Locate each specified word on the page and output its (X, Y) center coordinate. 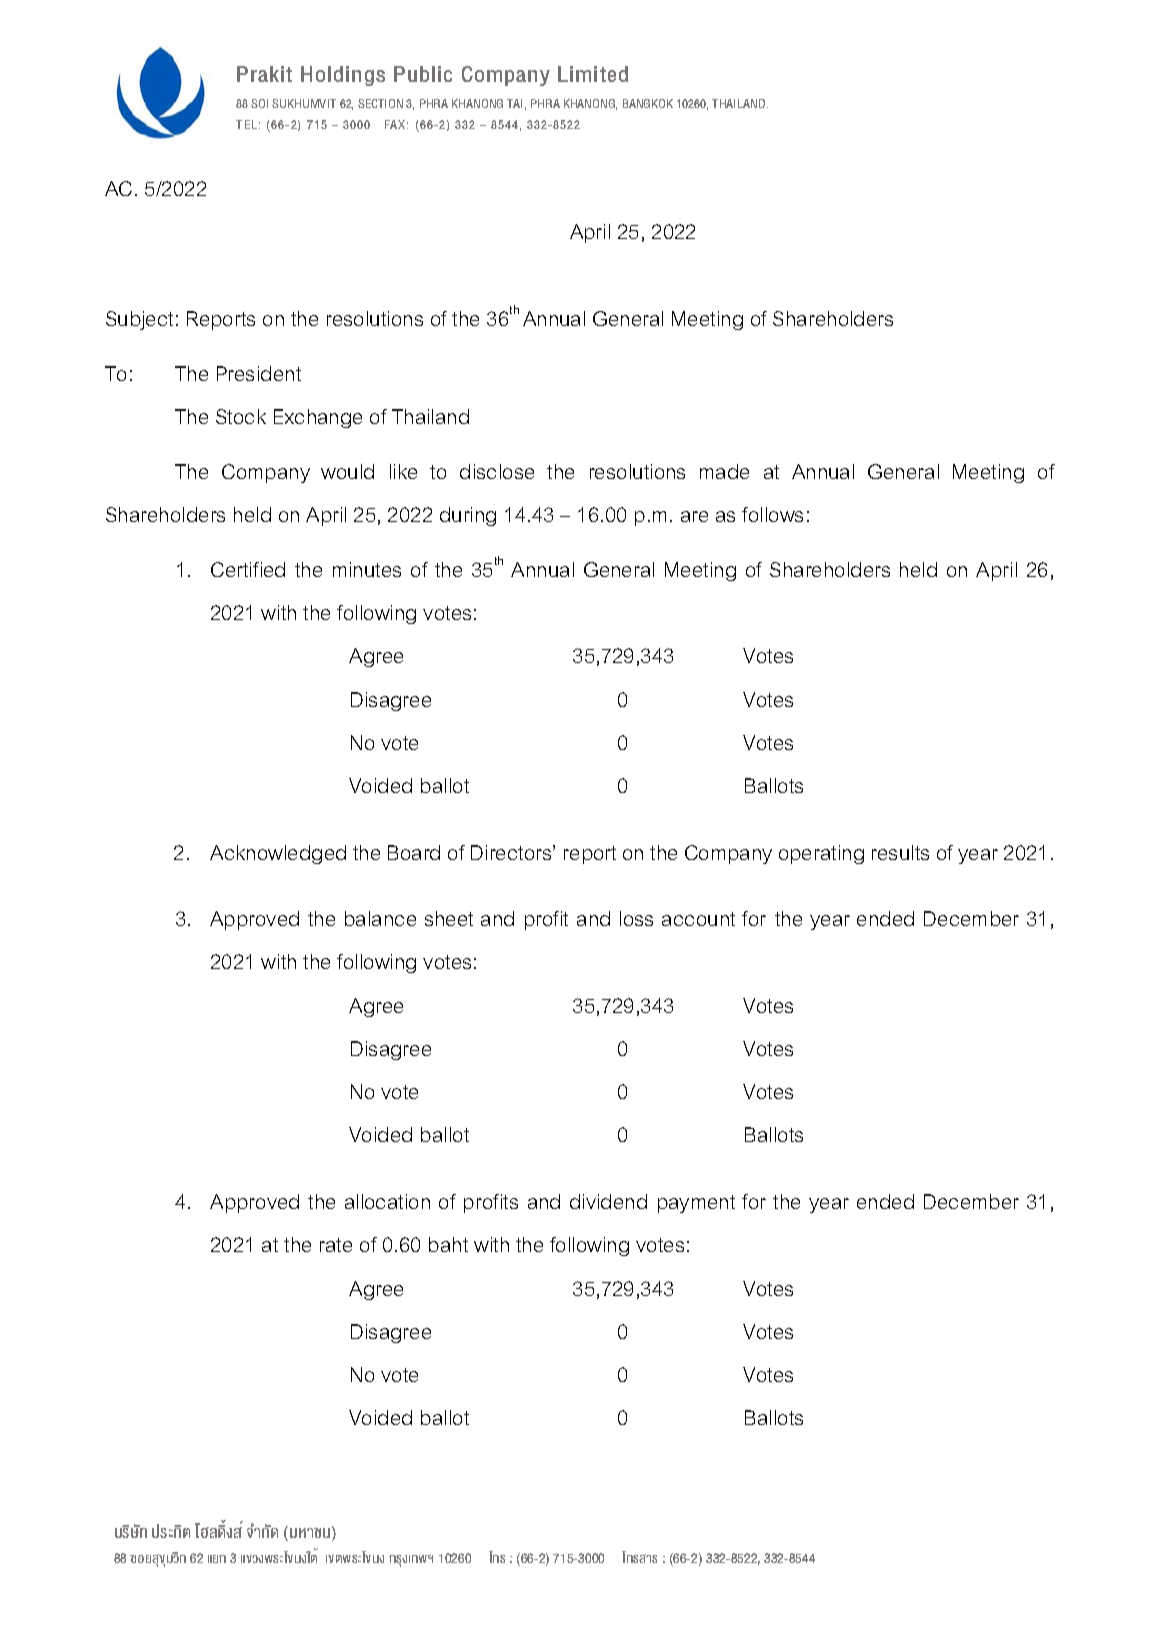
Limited (593, 74)
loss (636, 918)
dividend (608, 1201)
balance (380, 918)
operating (821, 854)
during (468, 516)
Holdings (343, 76)
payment (696, 1204)
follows (772, 514)
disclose (497, 471)
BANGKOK (648, 103)
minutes (367, 569)
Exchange (318, 418)
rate (336, 1245)
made (724, 471)
